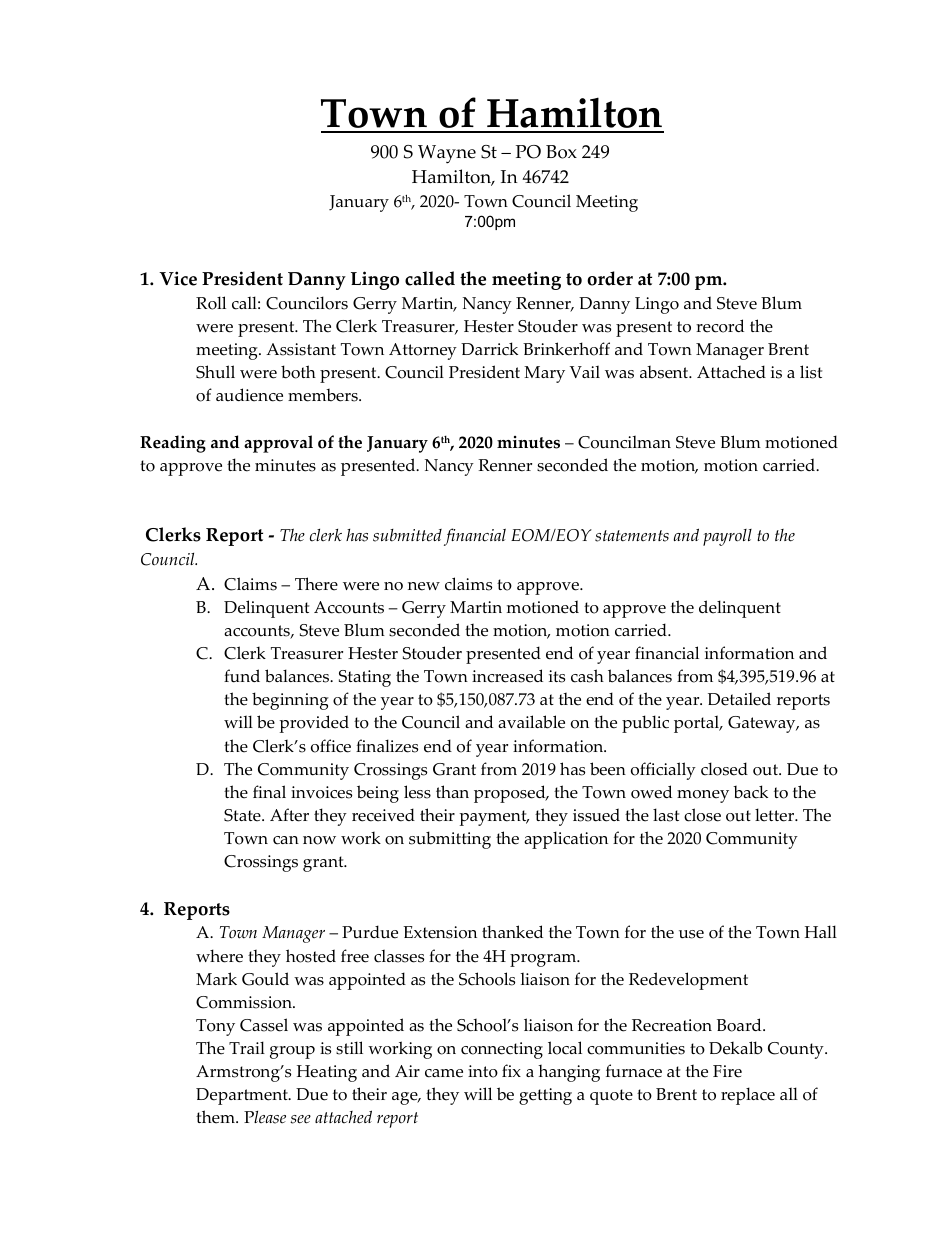 Image resolution: width=952 pixels, height=1233 pixels. I want to click on Department, so click(243, 1096).
